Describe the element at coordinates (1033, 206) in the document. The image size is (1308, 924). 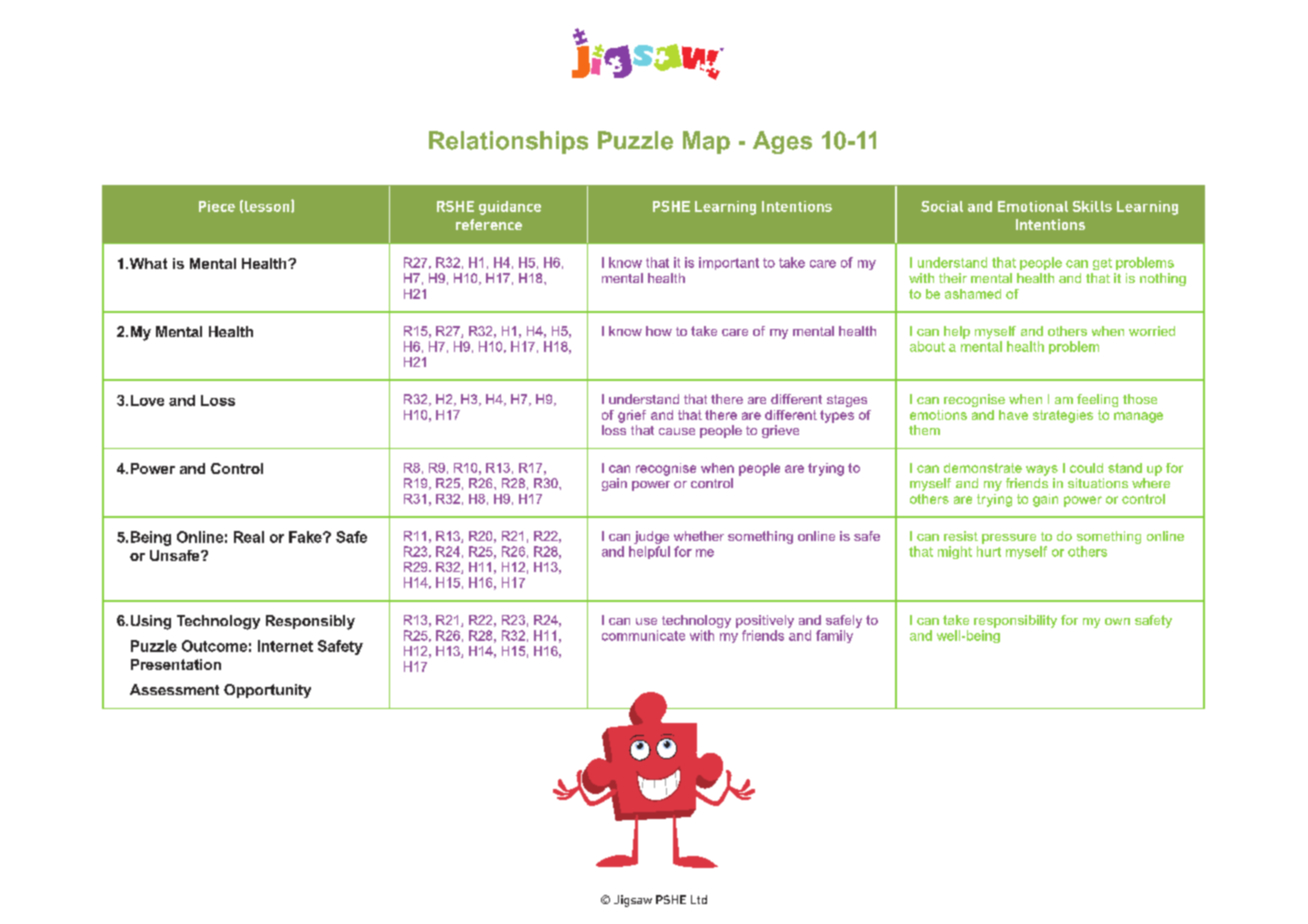
I see `Emotional` at that location.
